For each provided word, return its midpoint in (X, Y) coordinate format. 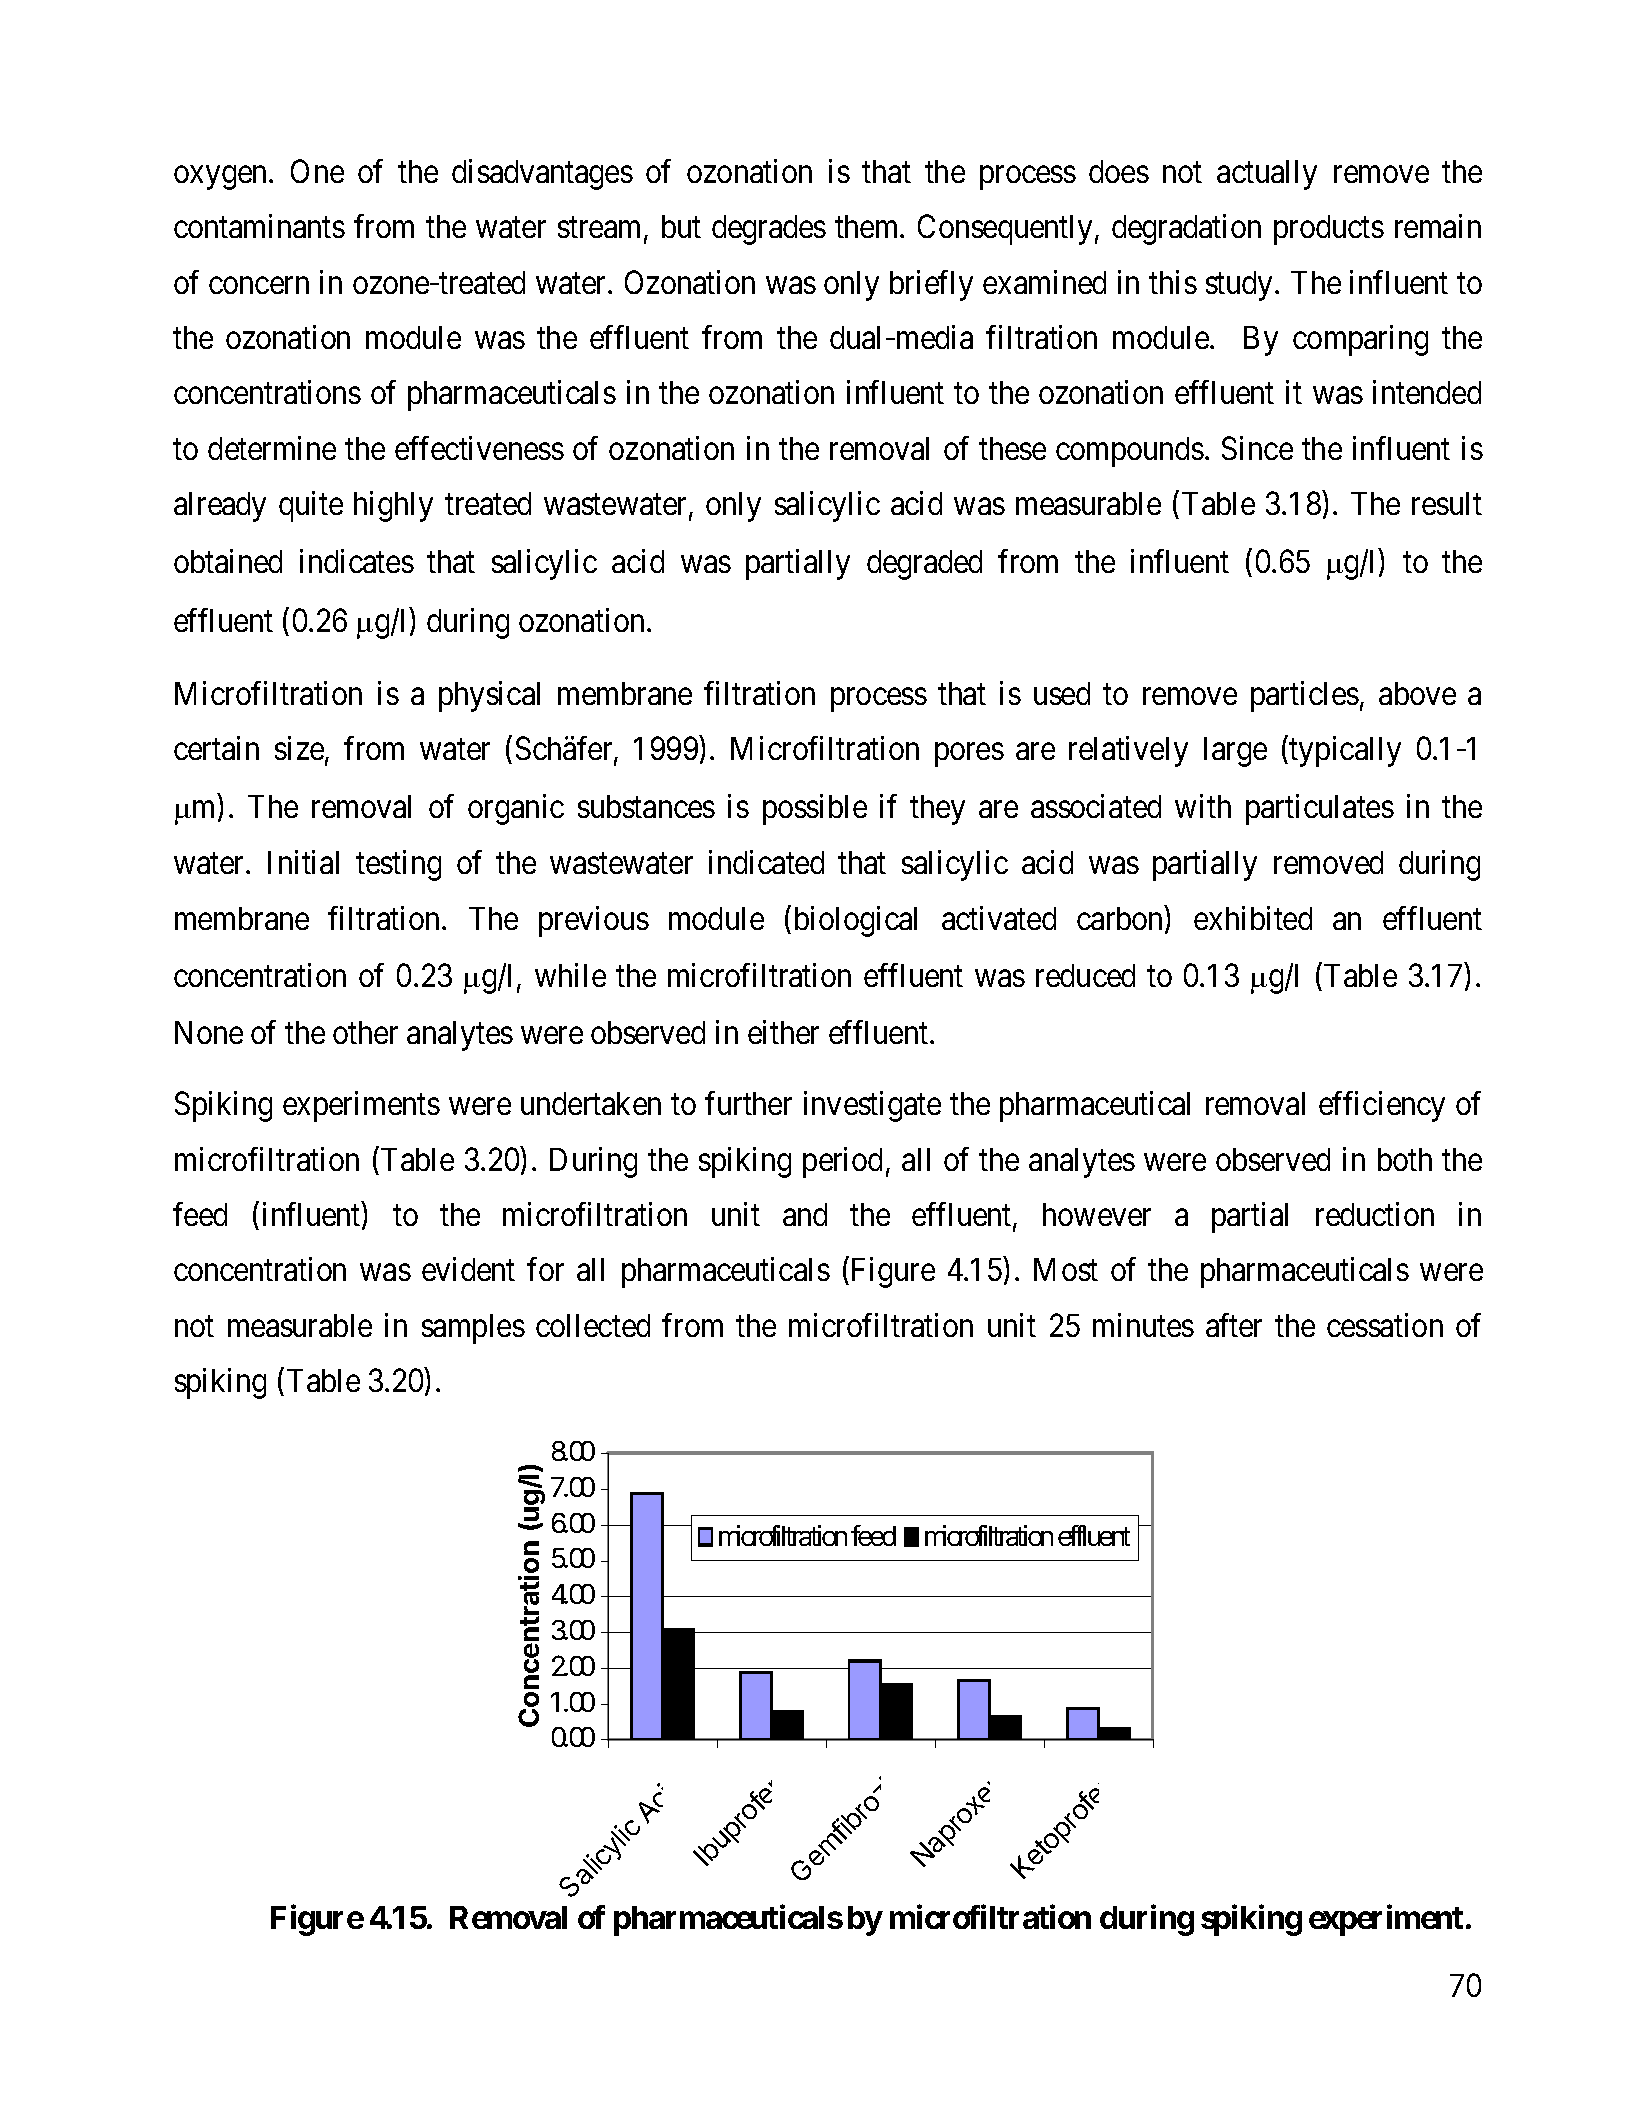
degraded (924, 565)
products (1329, 230)
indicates (357, 561)
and (805, 1214)
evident (468, 1269)
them (868, 226)
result (1447, 503)
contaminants (259, 226)
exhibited (1253, 918)
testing (398, 865)
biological (856, 921)
